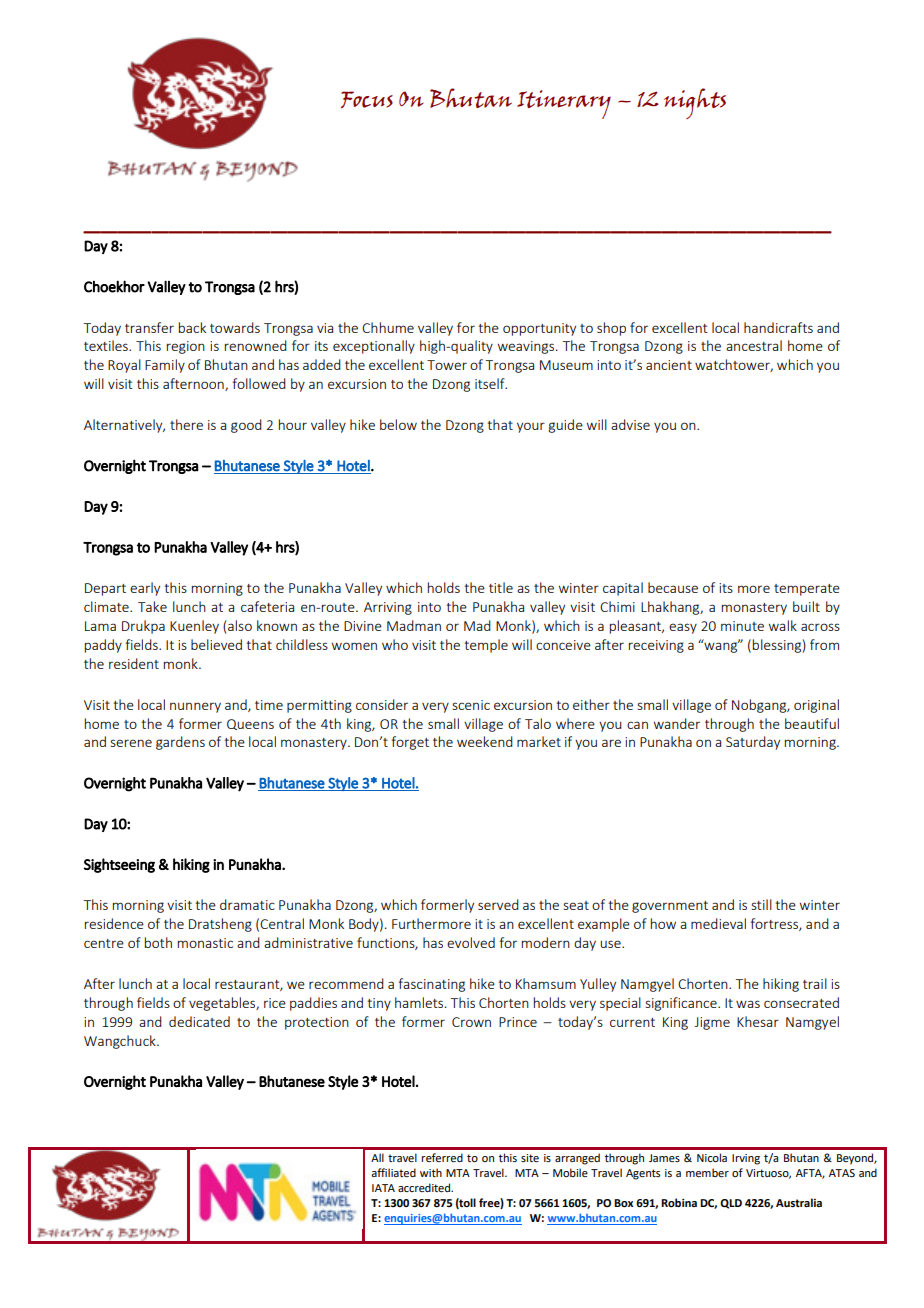 This screenshot has height=1308, width=924. Describe the element at coordinates (564, 104) in the screenshot. I see `Itinerary` at that location.
